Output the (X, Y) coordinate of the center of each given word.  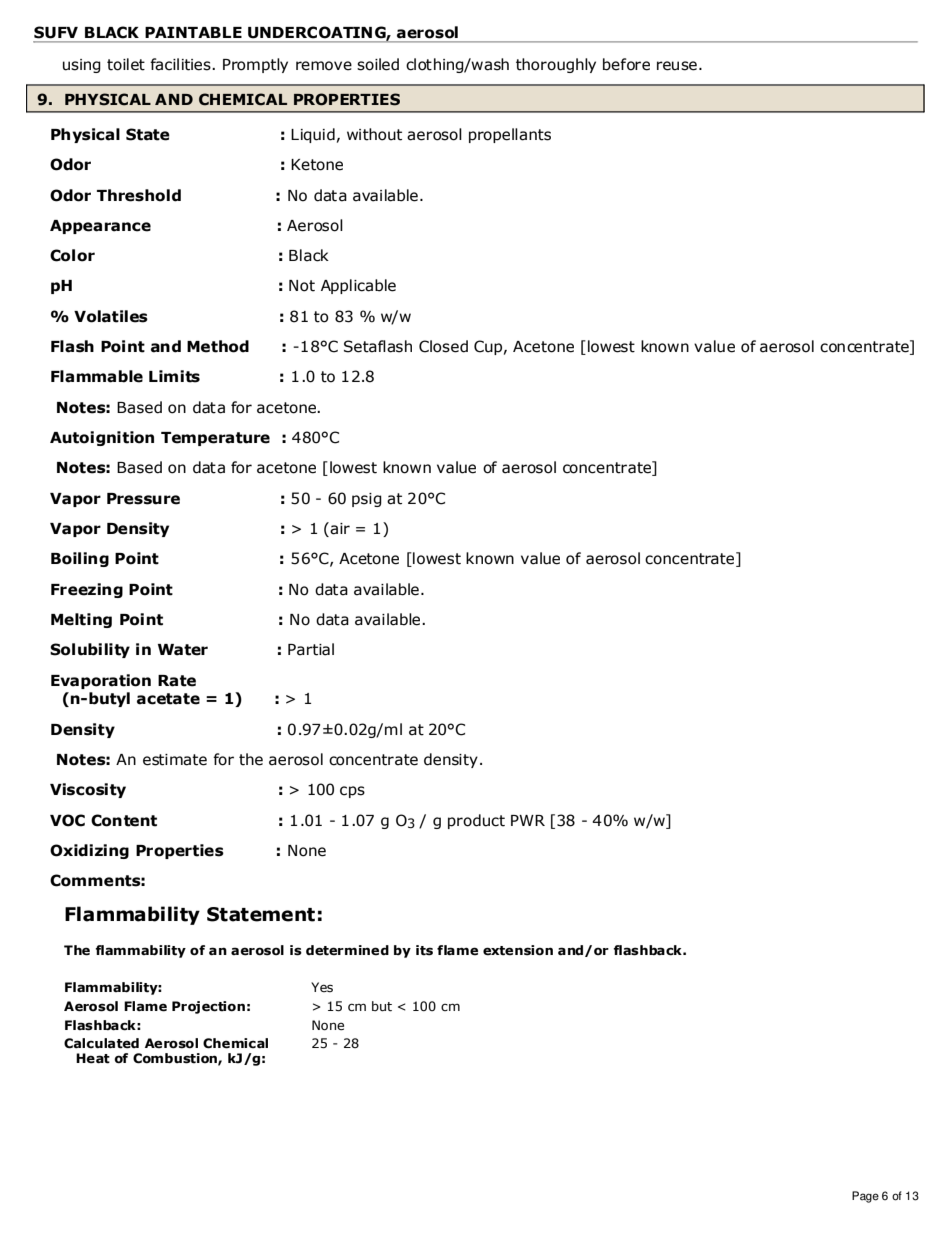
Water (183, 650)
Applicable (358, 286)
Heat (93, 1058)
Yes (322, 987)
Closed (443, 346)
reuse (677, 66)
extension (518, 950)
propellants (510, 135)
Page (865, 1197)
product (476, 821)
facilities (181, 64)
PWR (528, 820)
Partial (311, 649)
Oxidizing (89, 851)
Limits (174, 376)
